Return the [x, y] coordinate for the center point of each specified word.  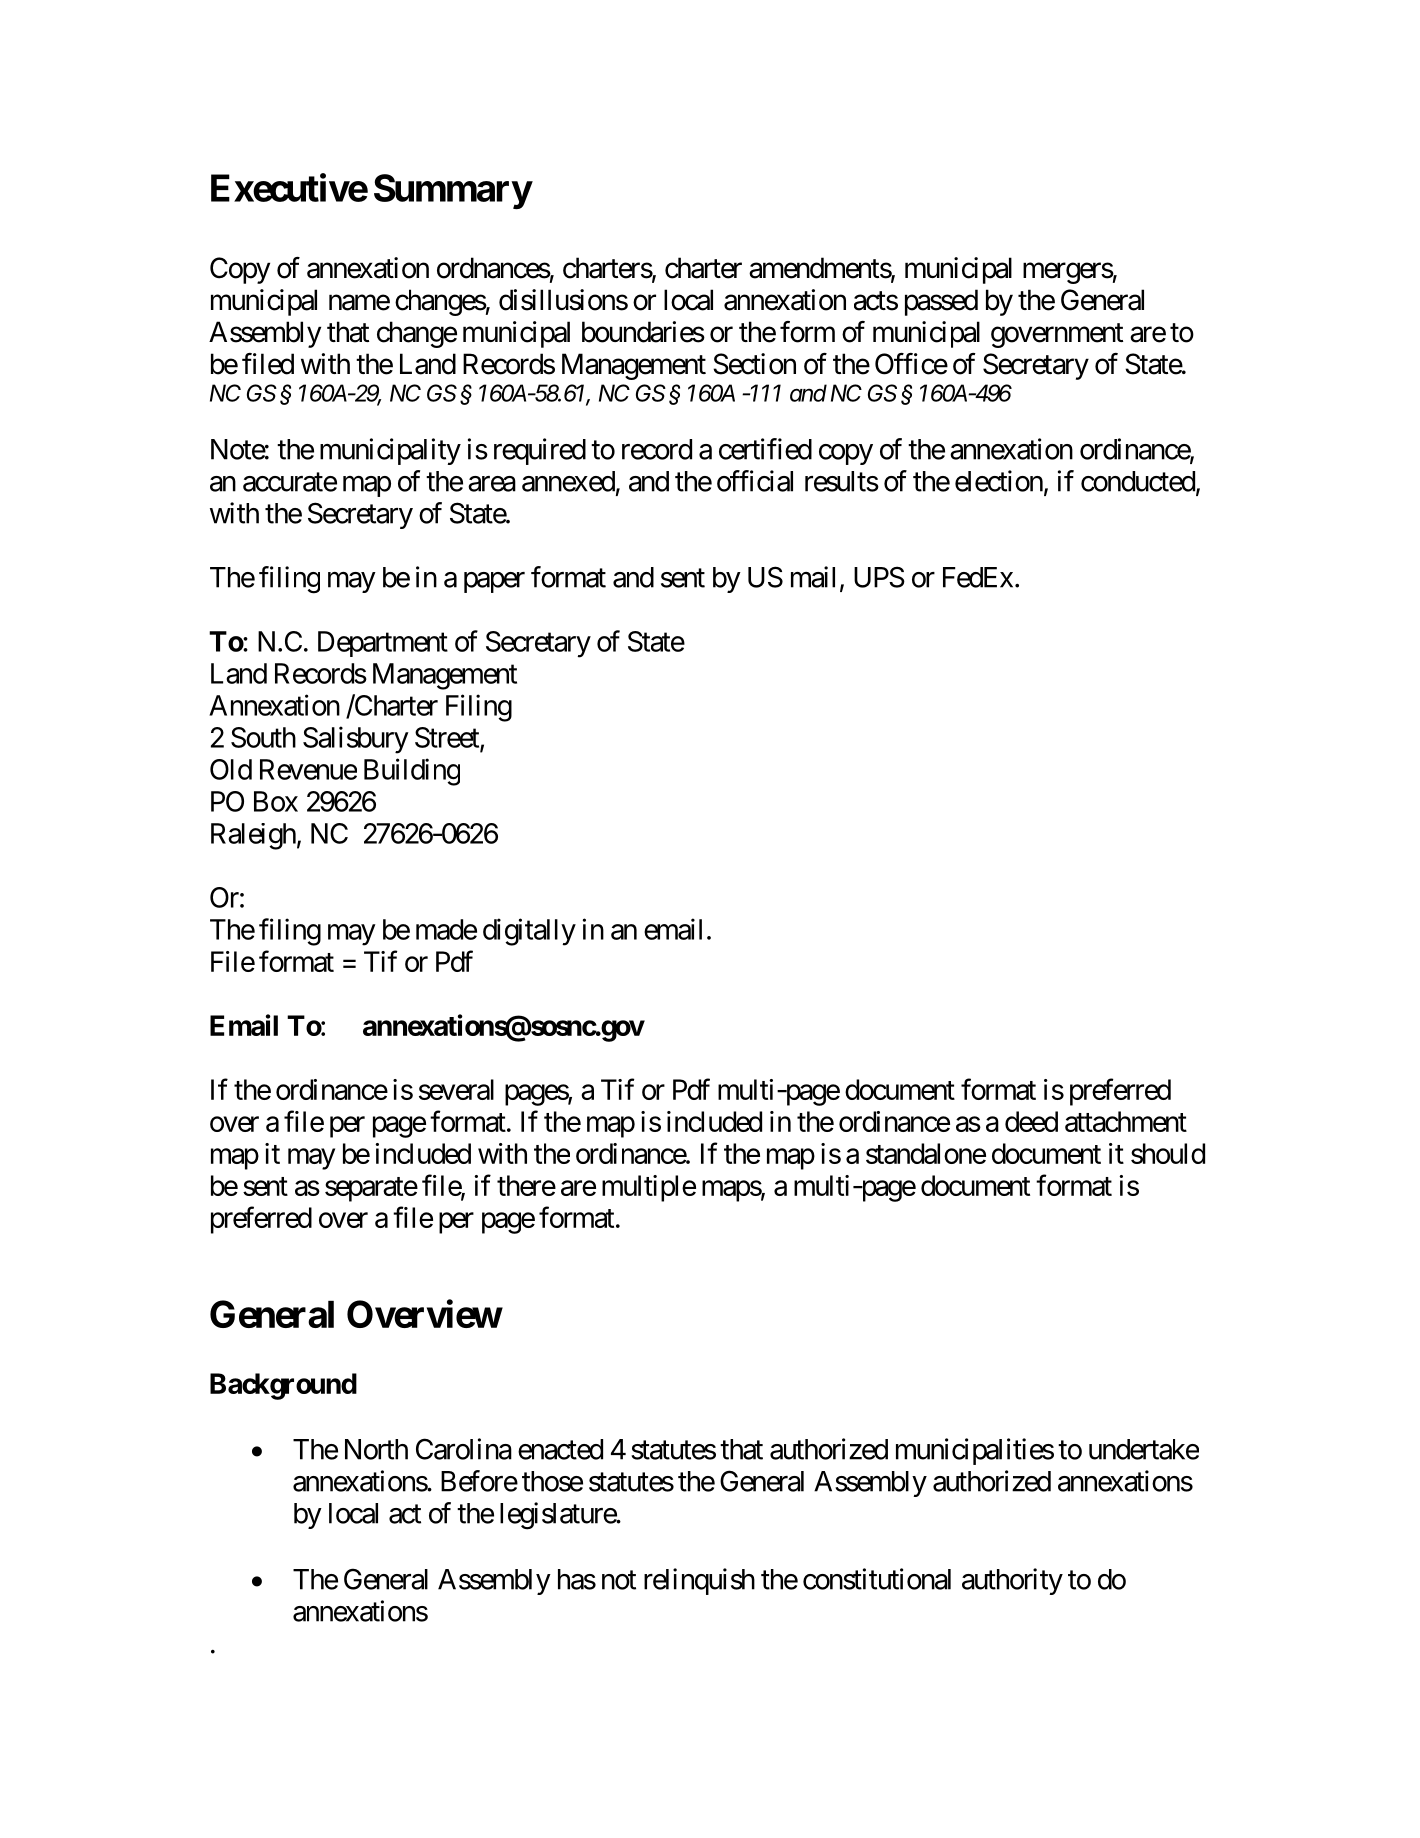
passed [941, 302]
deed [1031, 1121]
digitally [529, 932]
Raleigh [253, 836]
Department [383, 644]
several [456, 1089]
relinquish [699, 1581]
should [1168, 1153]
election [999, 481]
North [376, 1449]
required [540, 451]
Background [283, 1386]
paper [494, 582]
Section [754, 364]
